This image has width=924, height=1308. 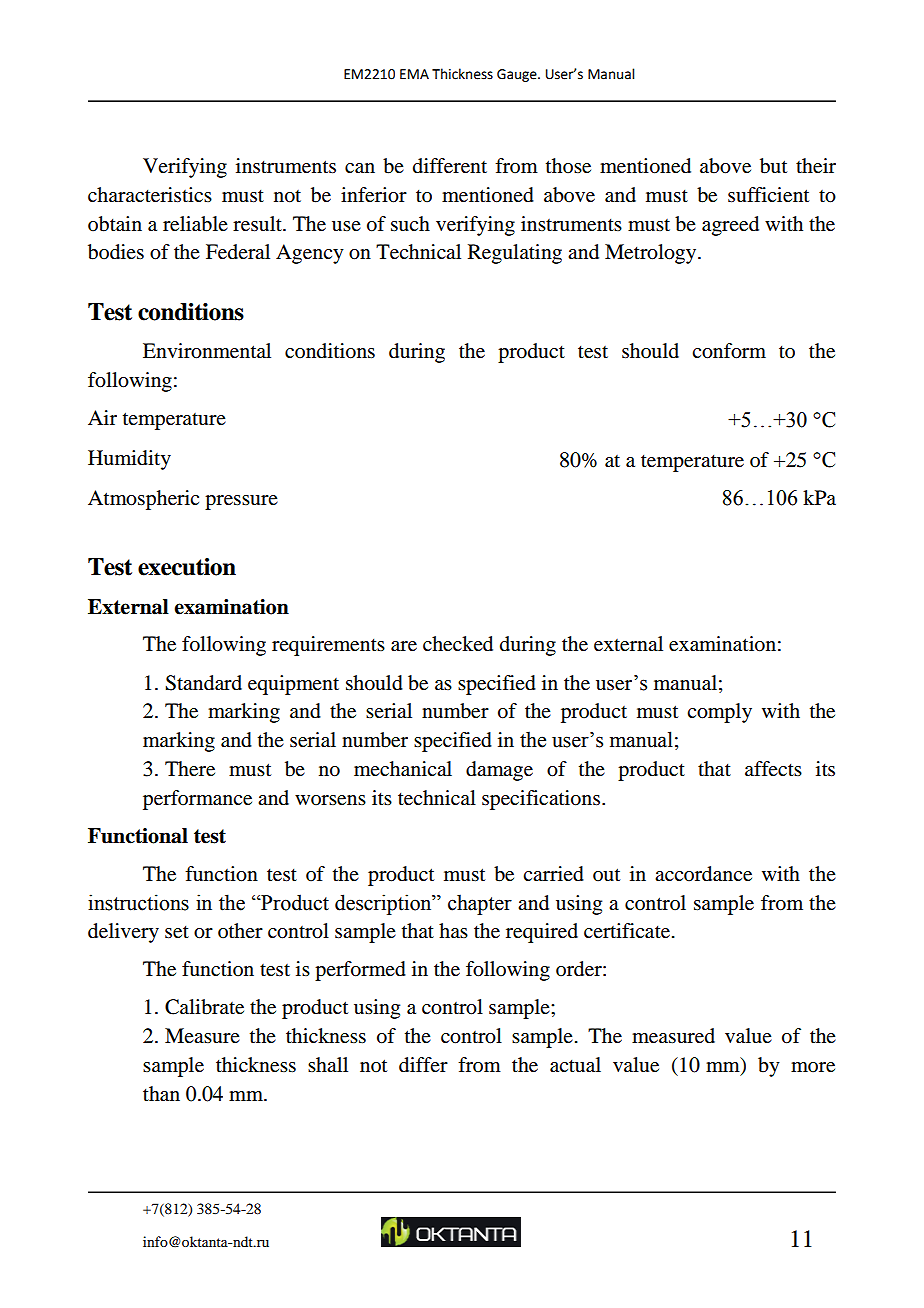 I want to click on EMA, so click(x=414, y=74).
